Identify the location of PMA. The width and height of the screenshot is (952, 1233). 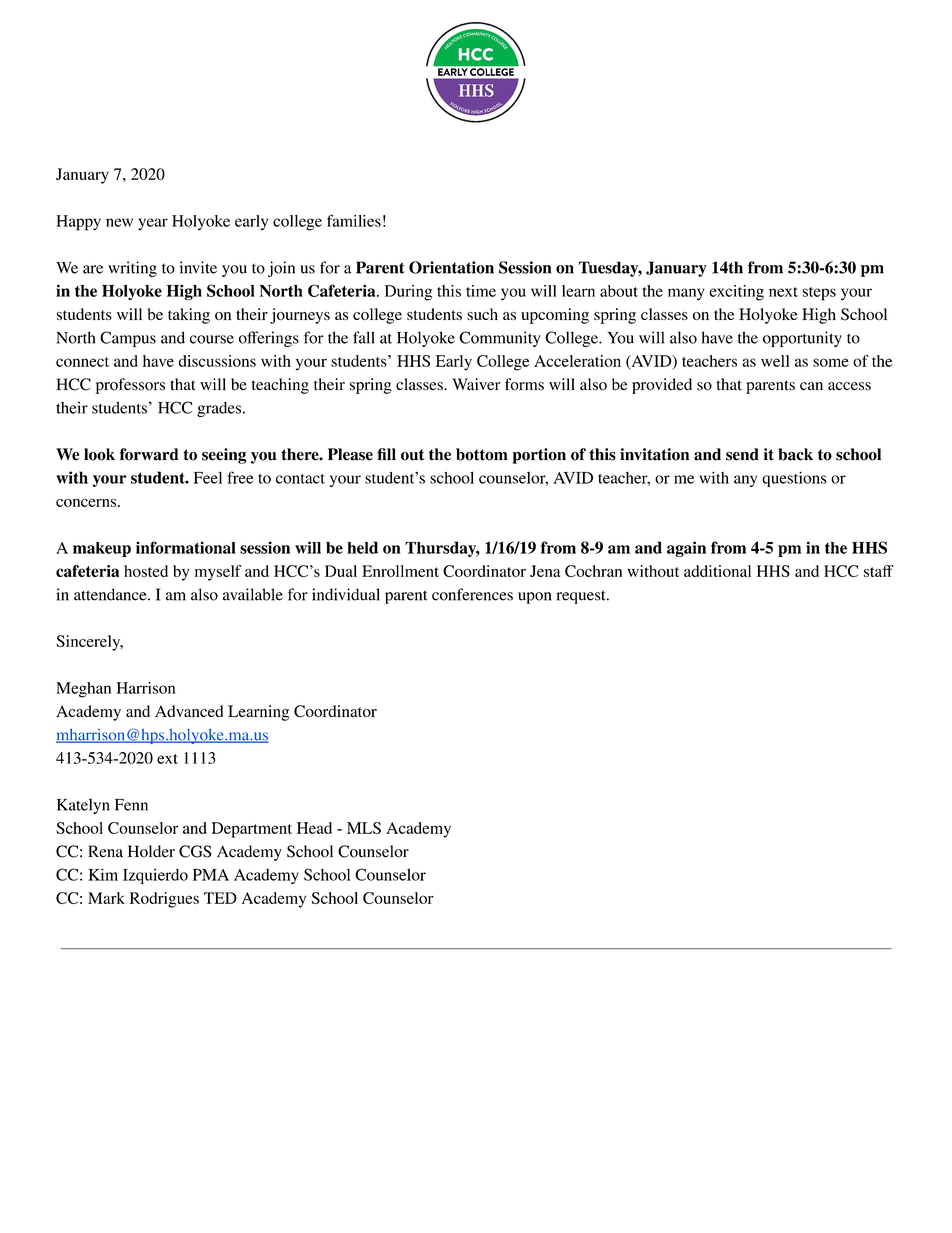
(211, 875).
